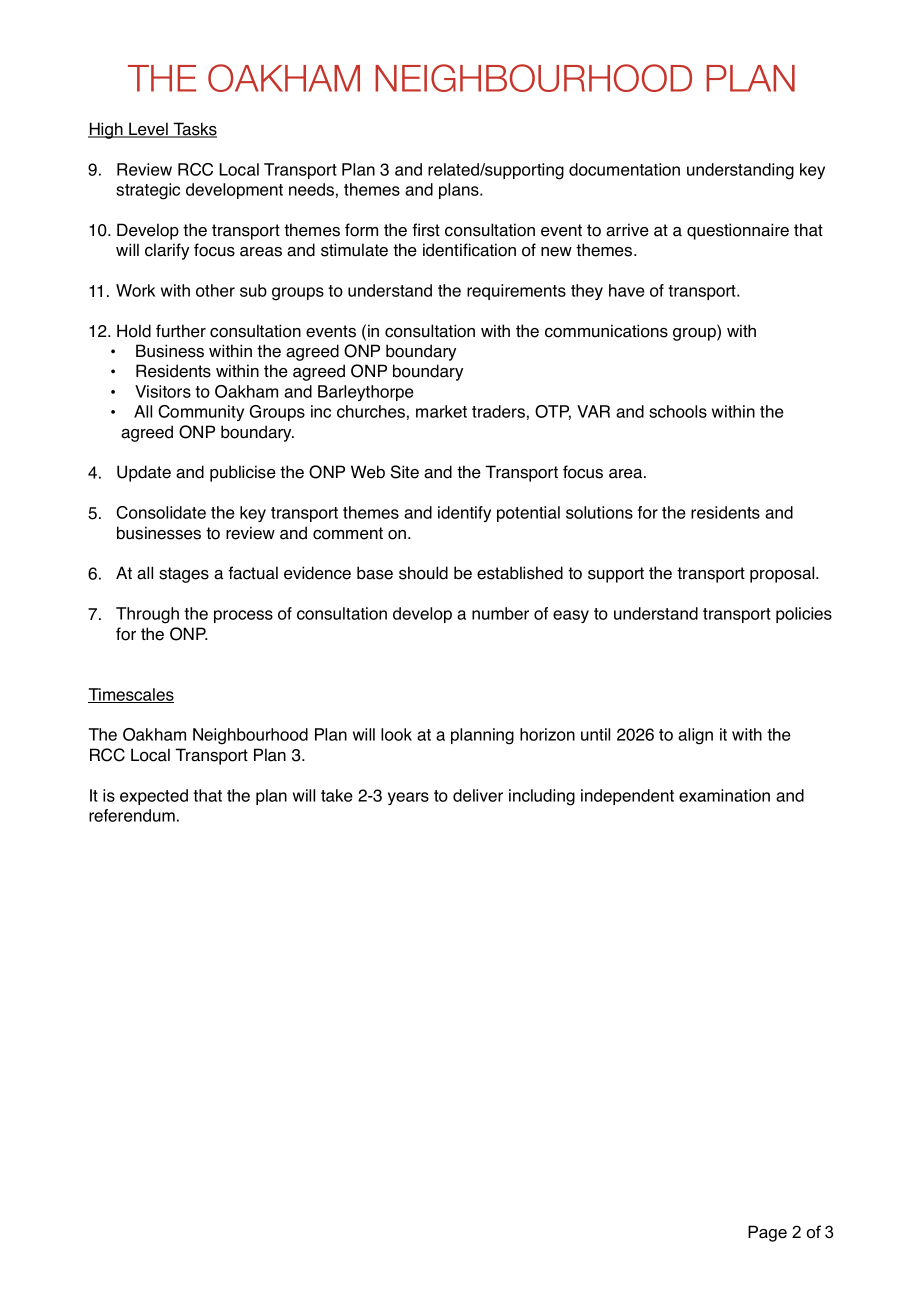 Image resolution: width=924 pixels, height=1308 pixels. Describe the element at coordinates (132, 815) in the page. I see `referendum` at that location.
